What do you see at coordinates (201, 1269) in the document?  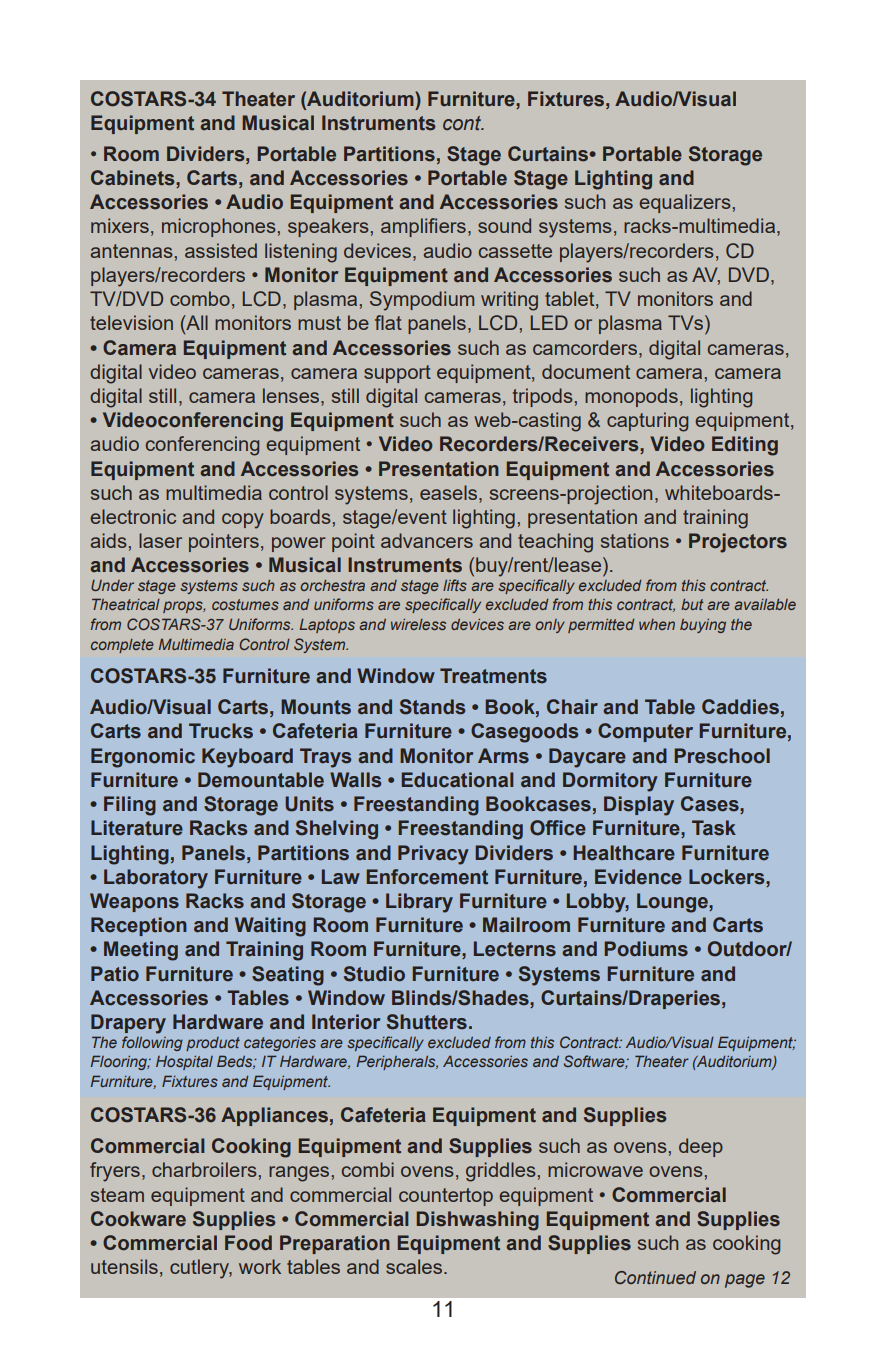 I see `cutlery` at bounding box center [201, 1269].
